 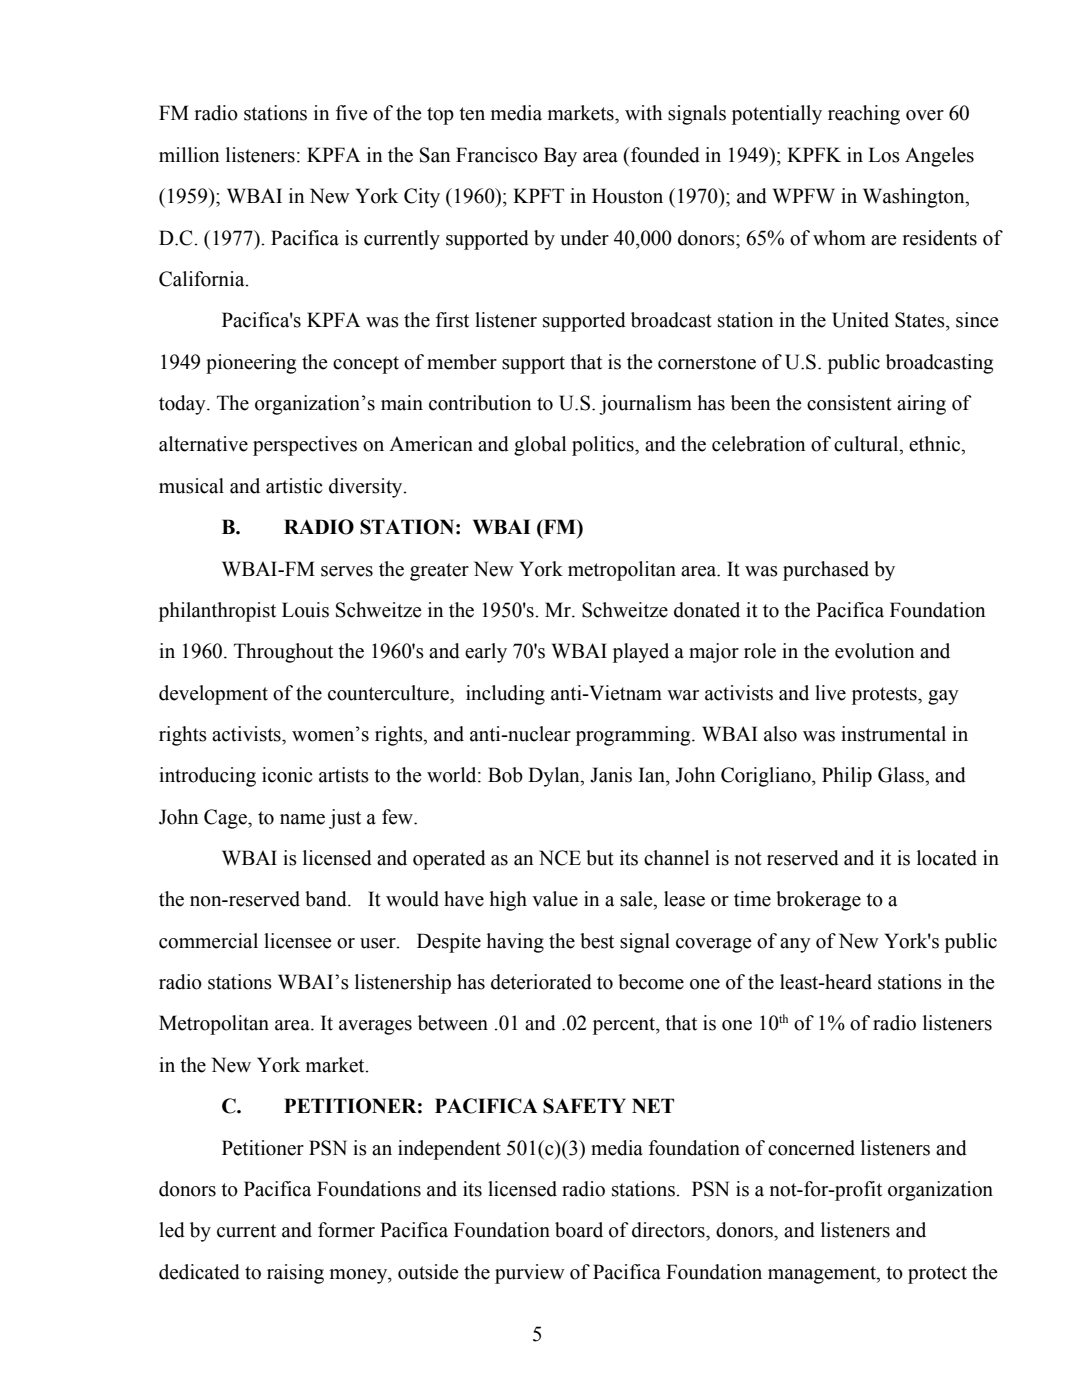 I want to click on including, so click(x=505, y=695).
